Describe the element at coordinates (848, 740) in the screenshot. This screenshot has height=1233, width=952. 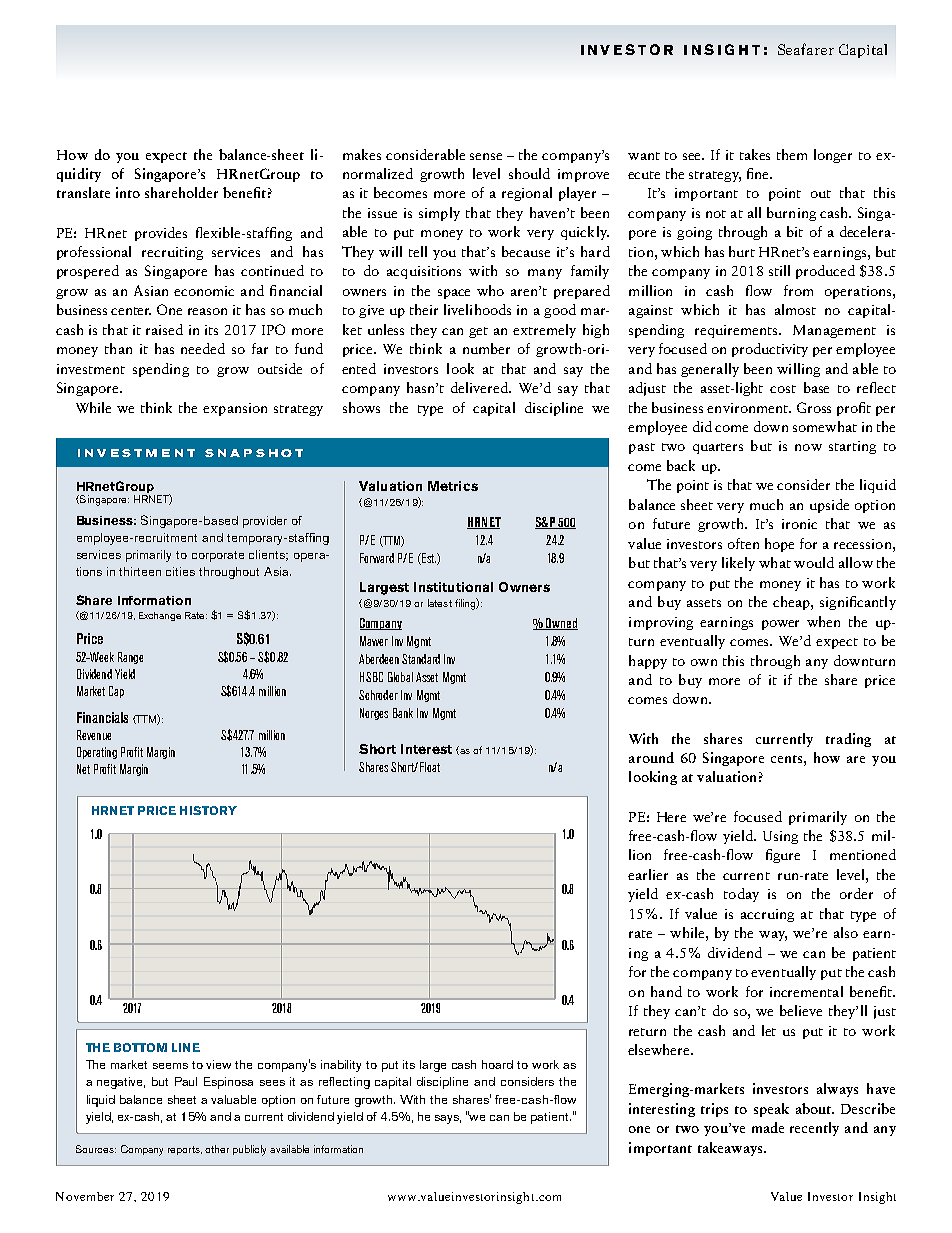
I see `trading` at that location.
